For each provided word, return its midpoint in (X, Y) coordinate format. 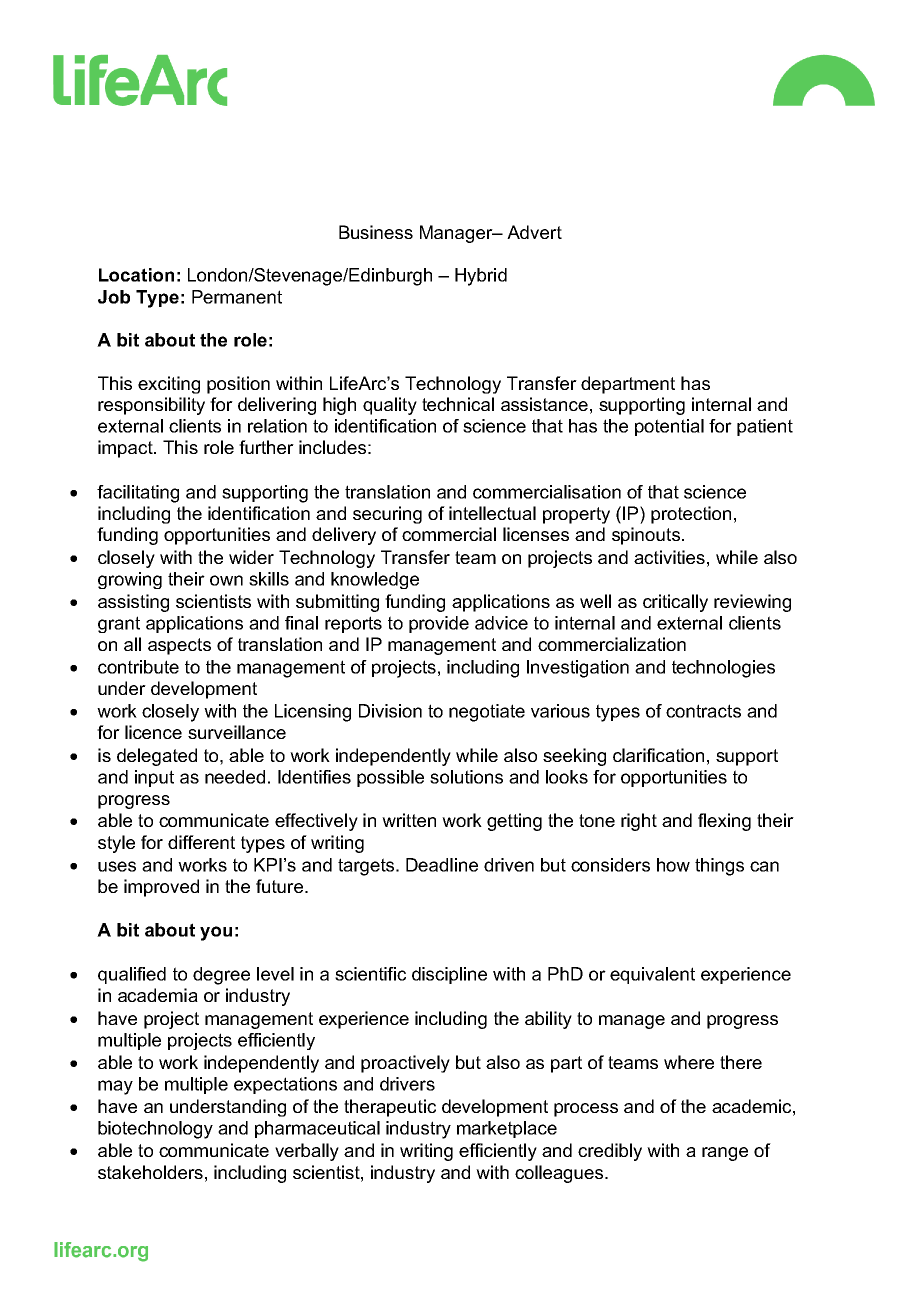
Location (136, 275)
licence (153, 732)
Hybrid (481, 277)
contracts (703, 711)
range (725, 1154)
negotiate (487, 713)
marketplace (507, 1129)
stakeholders (150, 1172)
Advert (534, 232)
